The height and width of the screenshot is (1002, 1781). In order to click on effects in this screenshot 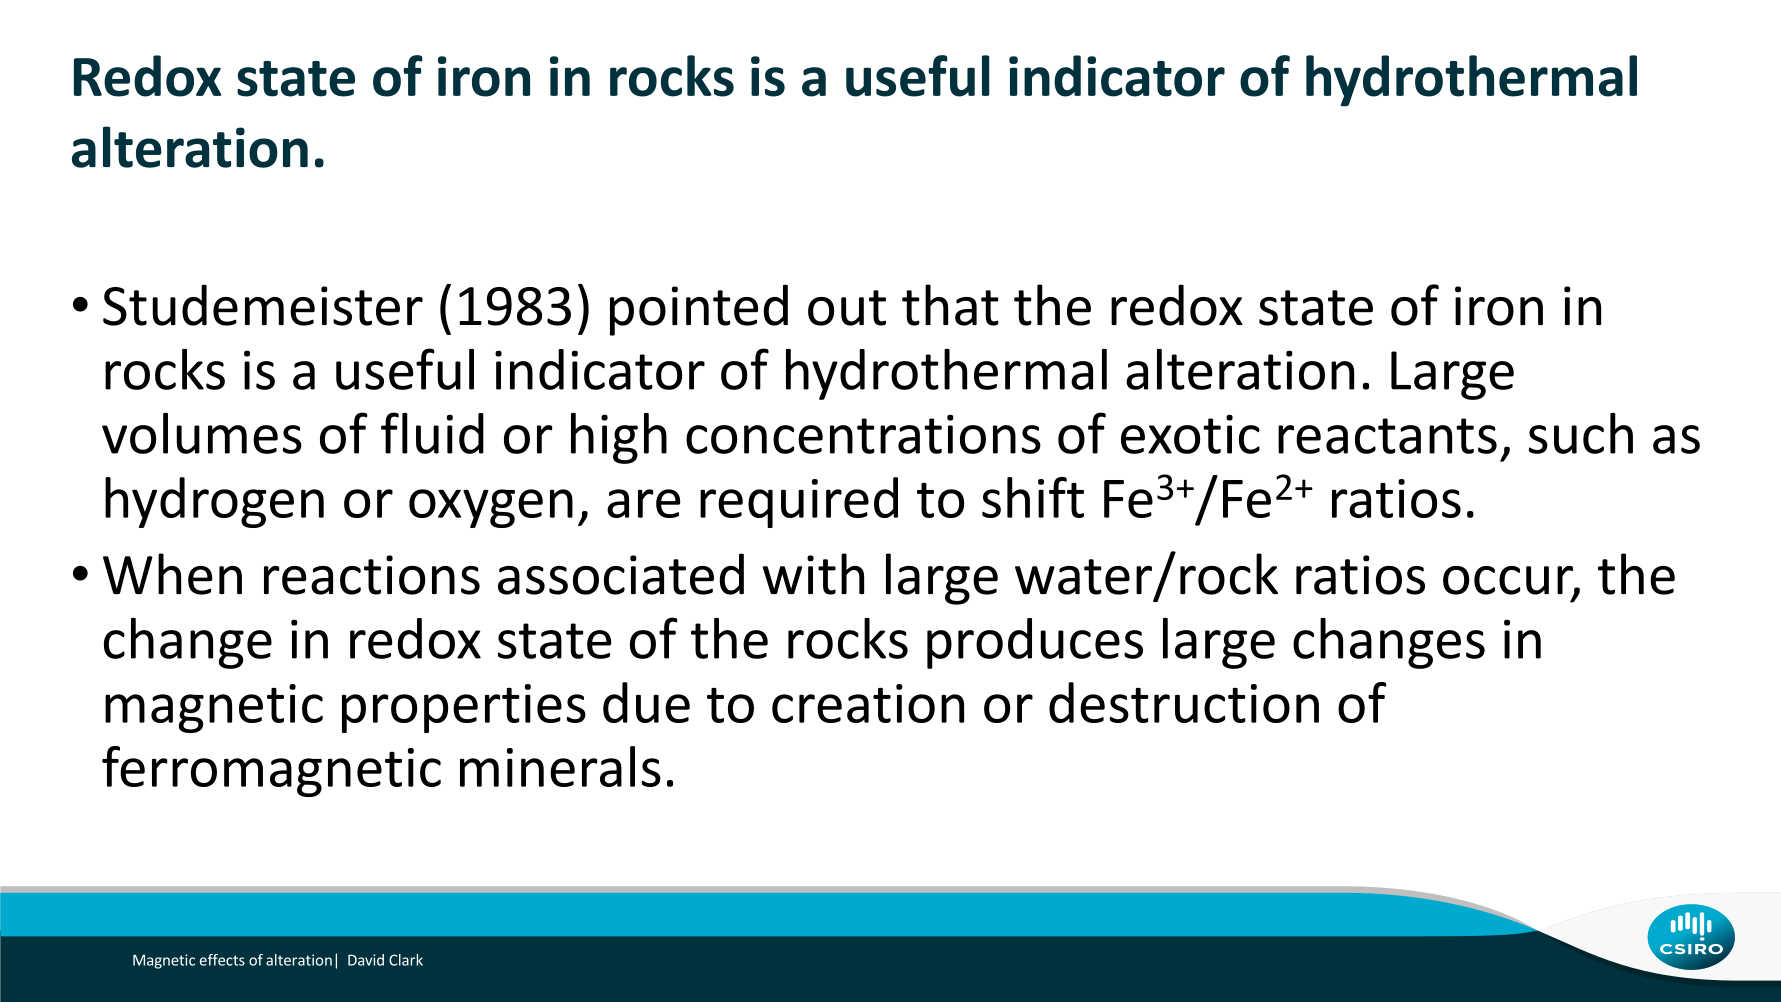, I will do `click(222, 960)`.
